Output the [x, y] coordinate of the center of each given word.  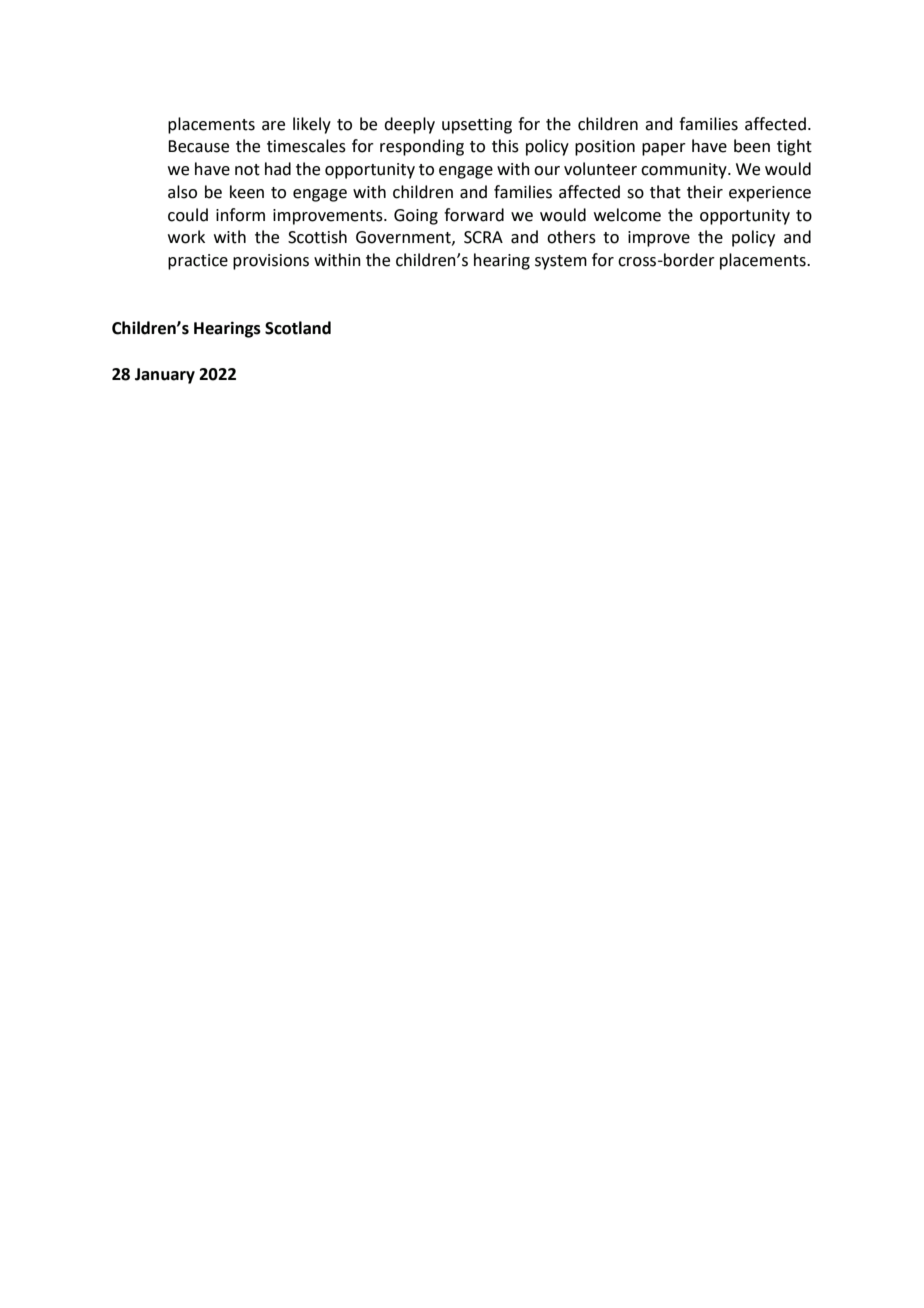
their [705, 192]
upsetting [477, 126]
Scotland [298, 328]
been [752, 146]
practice [198, 262]
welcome [627, 215]
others [571, 237]
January [165, 376]
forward [474, 215]
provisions [271, 262]
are [273, 126]
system [561, 262]
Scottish [317, 237]
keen [247, 192]
